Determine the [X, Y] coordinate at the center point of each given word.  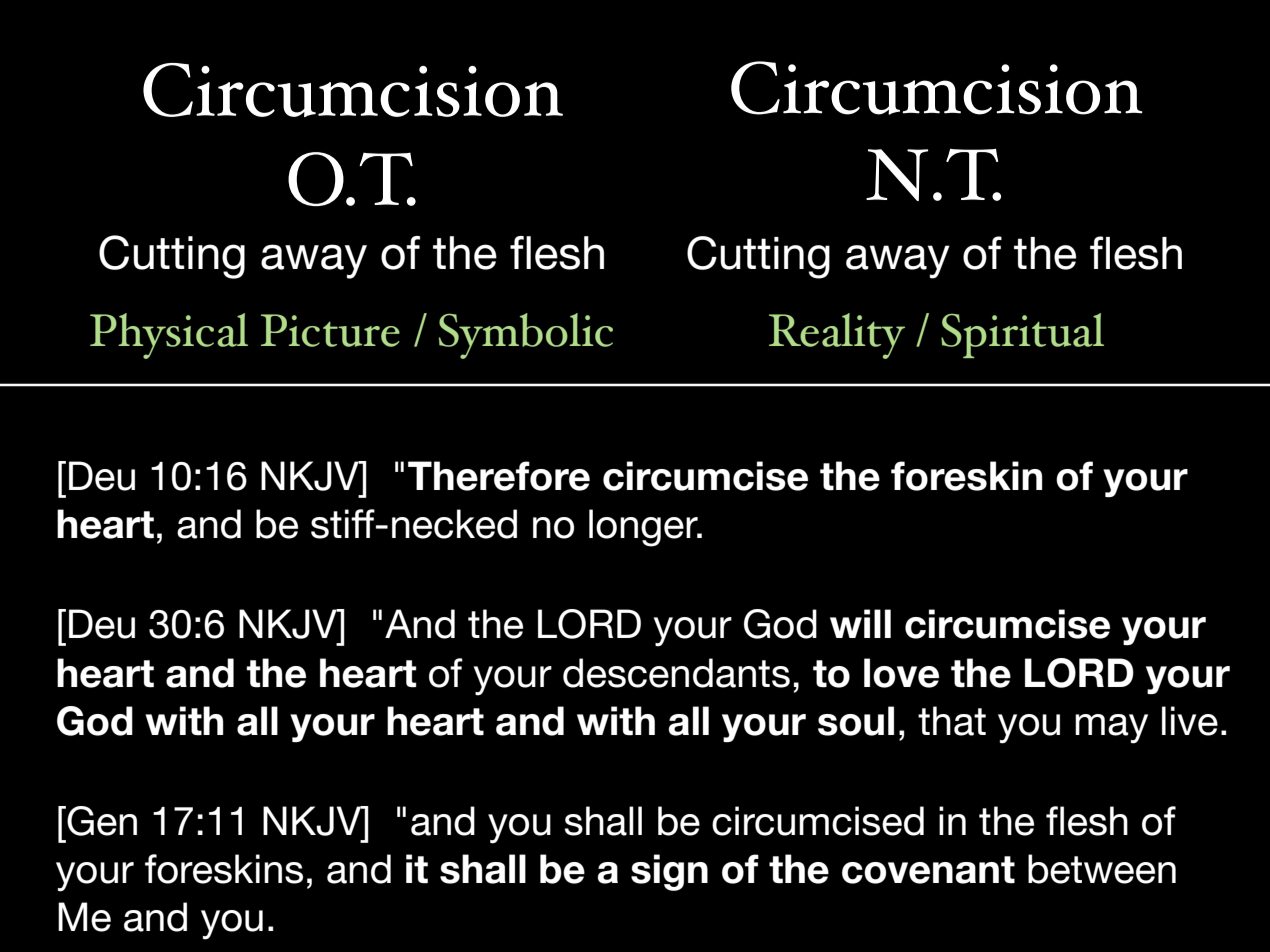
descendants [676, 673]
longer [644, 528]
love [901, 673]
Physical [169, 336]
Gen [101, 821]
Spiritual [1022, 335]
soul [856, 721]
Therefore [499, 476]
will [860, 623]
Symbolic [526, 336]
